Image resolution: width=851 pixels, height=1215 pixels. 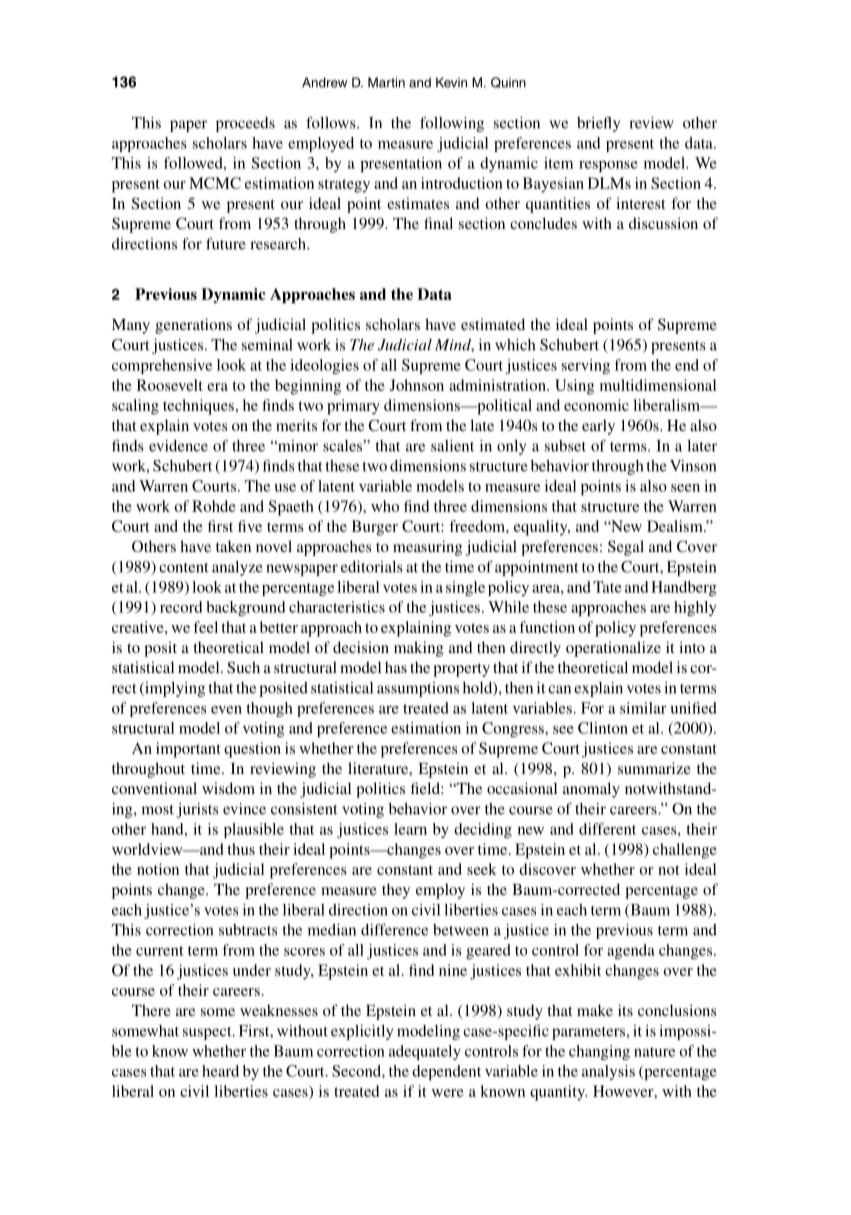 I want to click on different, so click(x=607, y=829).
